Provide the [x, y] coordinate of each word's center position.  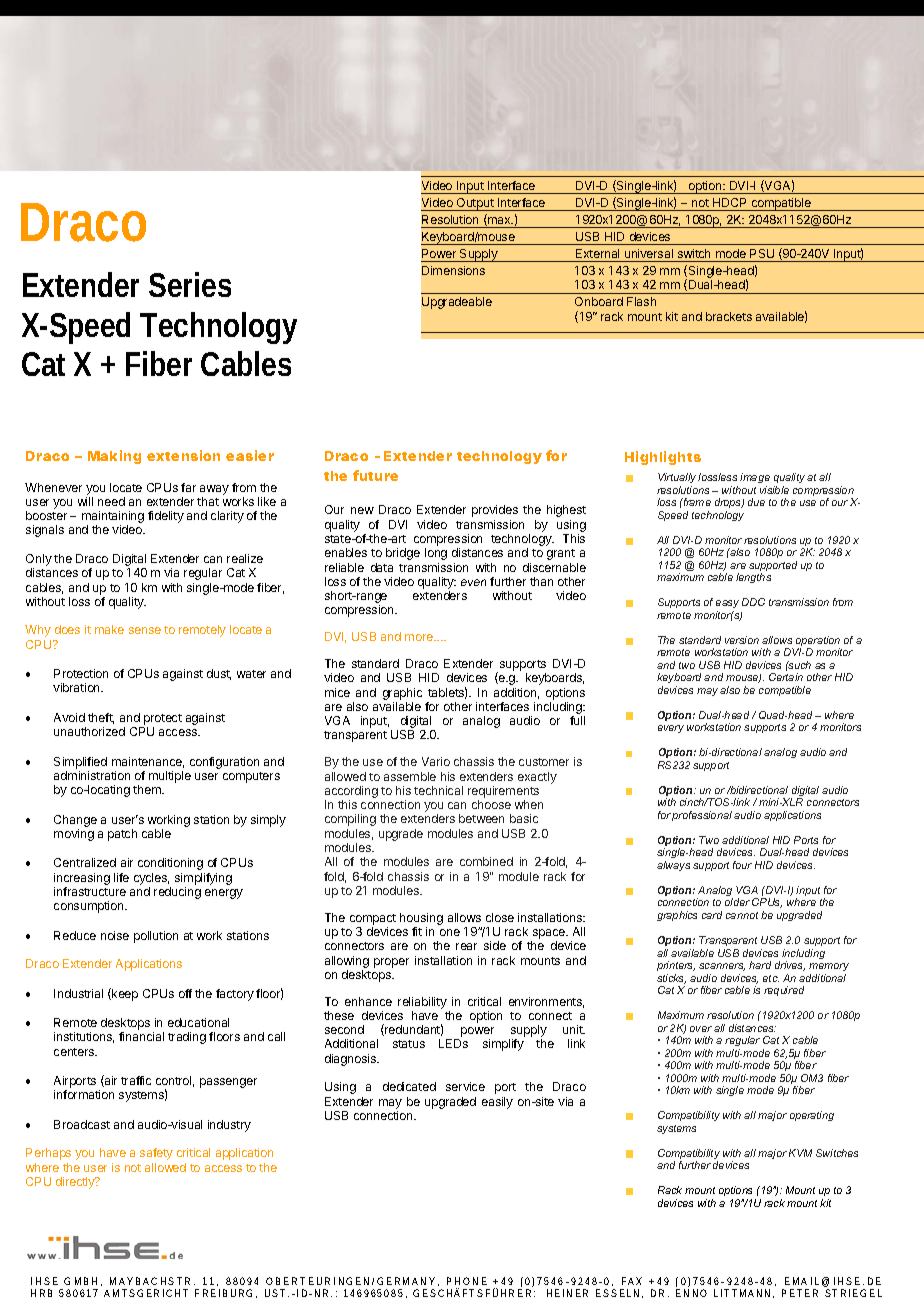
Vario [436, 761]
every [671, 729]
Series [190, 284]
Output [475, 204]
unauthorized [89, 731]
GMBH [80, 1281]
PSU [762, 253]
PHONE [467, 1281]
